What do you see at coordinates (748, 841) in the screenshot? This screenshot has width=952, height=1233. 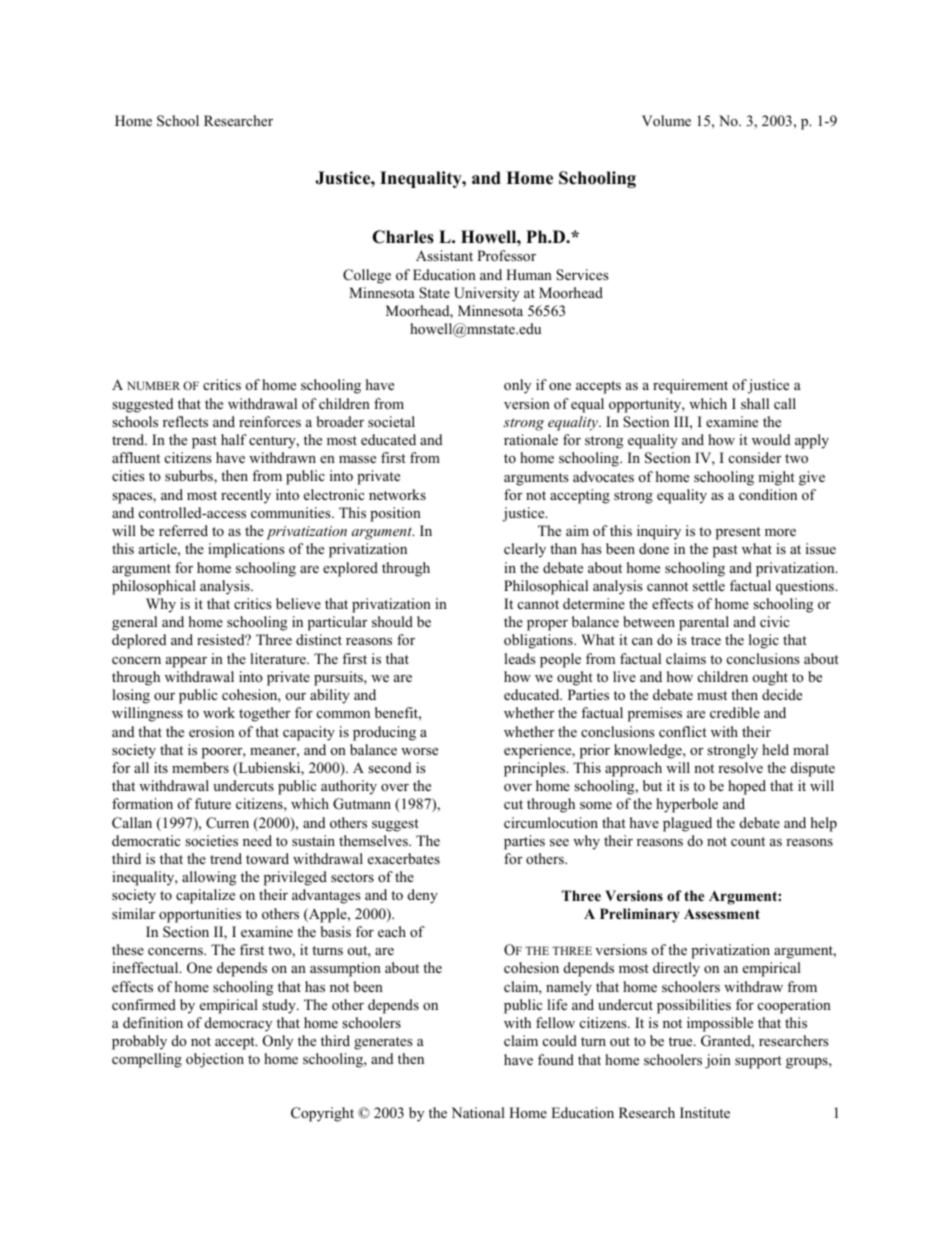 I see `count` at bounding box center [748, 841].
